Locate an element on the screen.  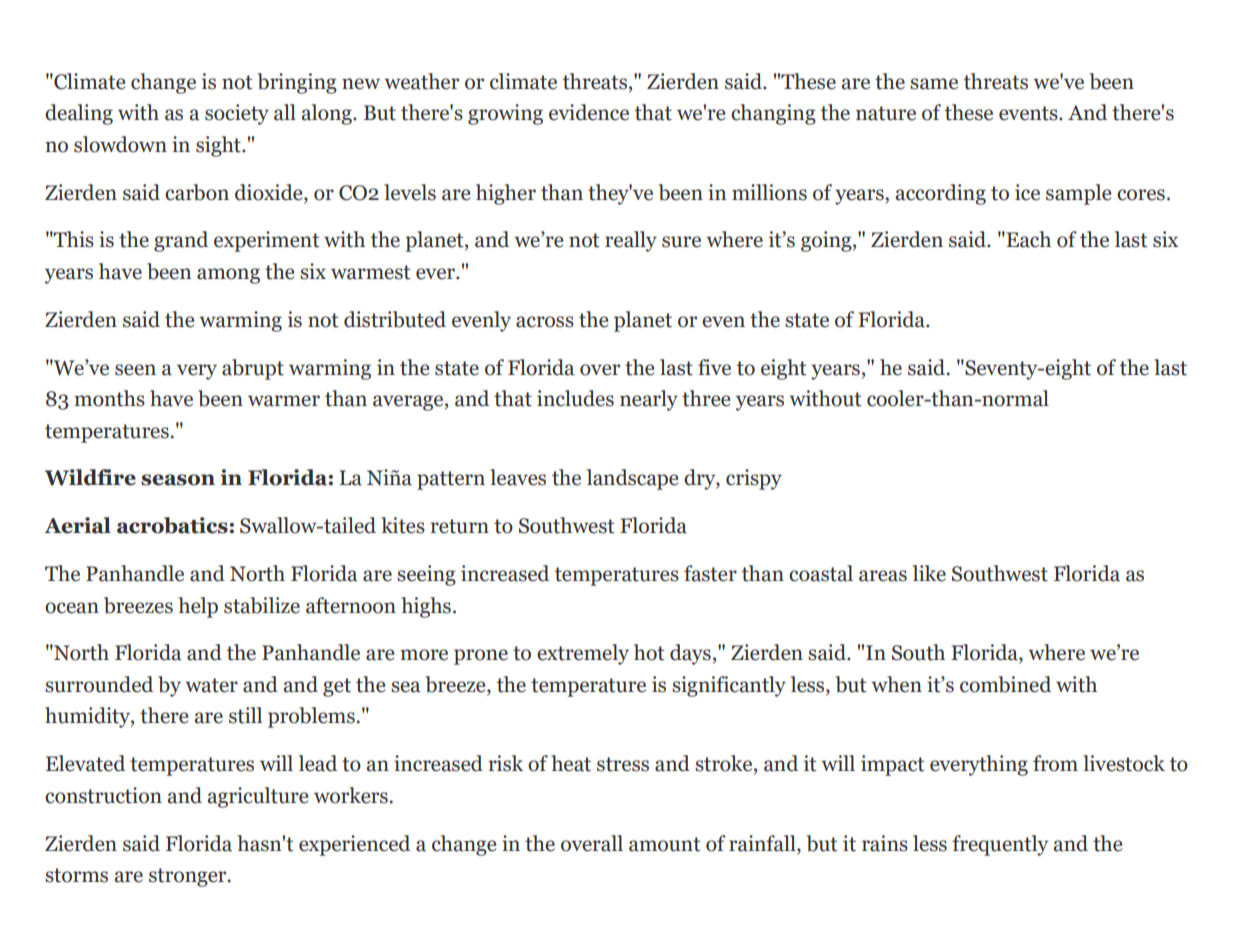
stronger is located at coordinates (189, 877).
